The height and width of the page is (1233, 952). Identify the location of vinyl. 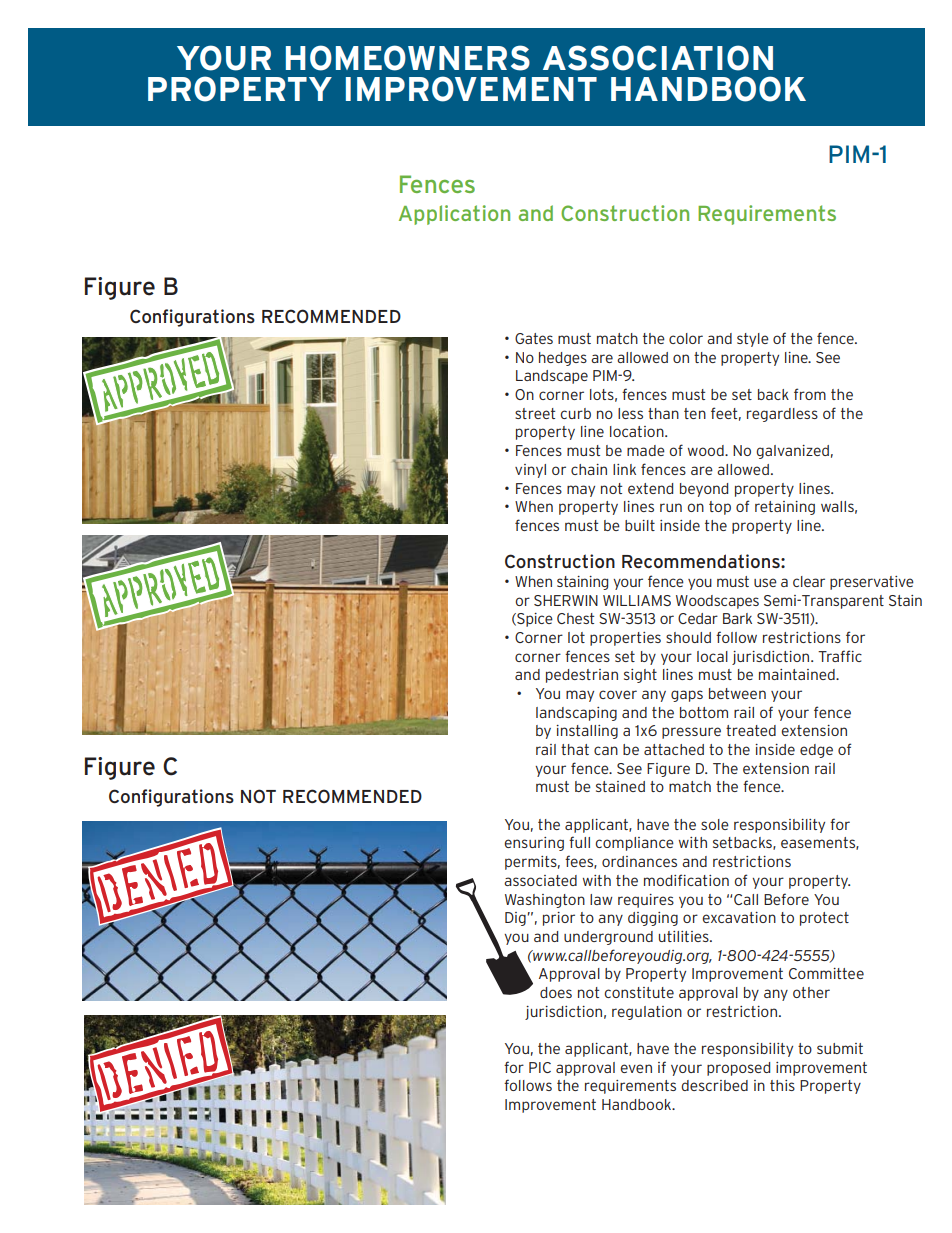
(530, 471).
